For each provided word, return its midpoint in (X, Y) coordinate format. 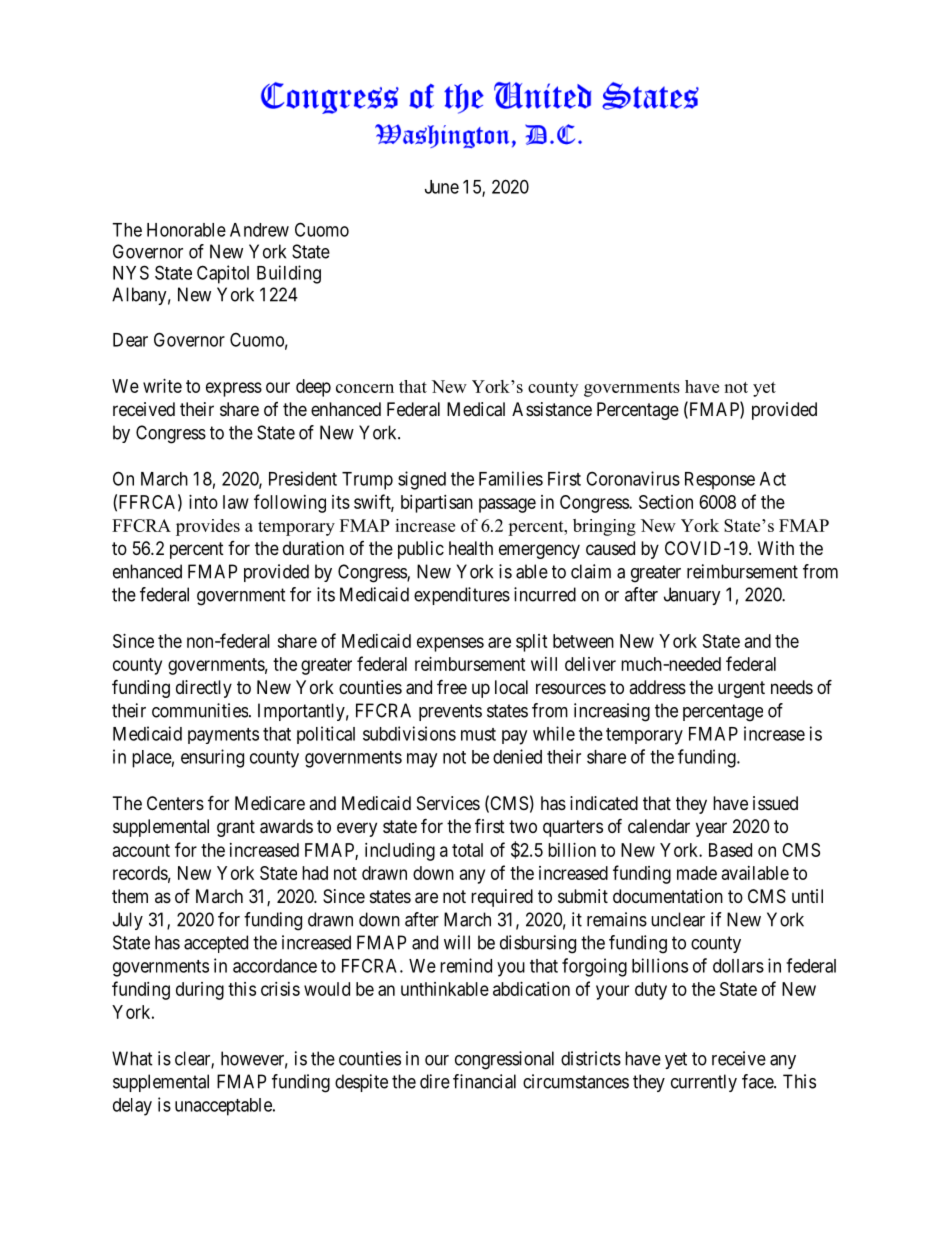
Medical (476, 409)
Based (730, 850)
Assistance (552, 409)
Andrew (259, 230)
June (442, 187)
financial (484, 1081)
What (132, 1058)
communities (200, 710)
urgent (741, 689)
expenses (450, 644)
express (234, 389)
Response (720, 481)
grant (236, 828)
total (467, 850)
